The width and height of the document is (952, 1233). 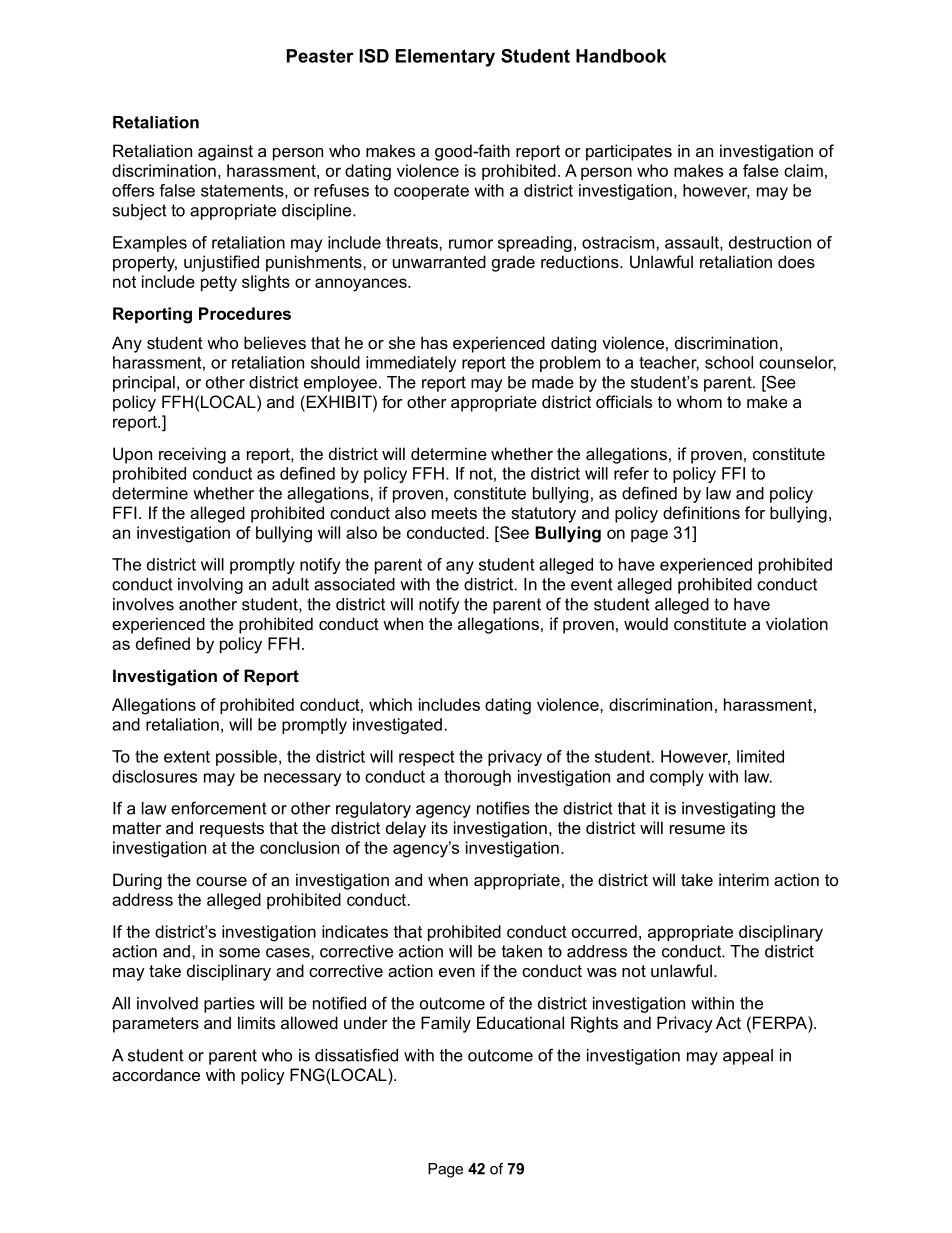 What do you see at coordinates (390, 704) in the document?
I see `which` at bounding box center [390, 704].
